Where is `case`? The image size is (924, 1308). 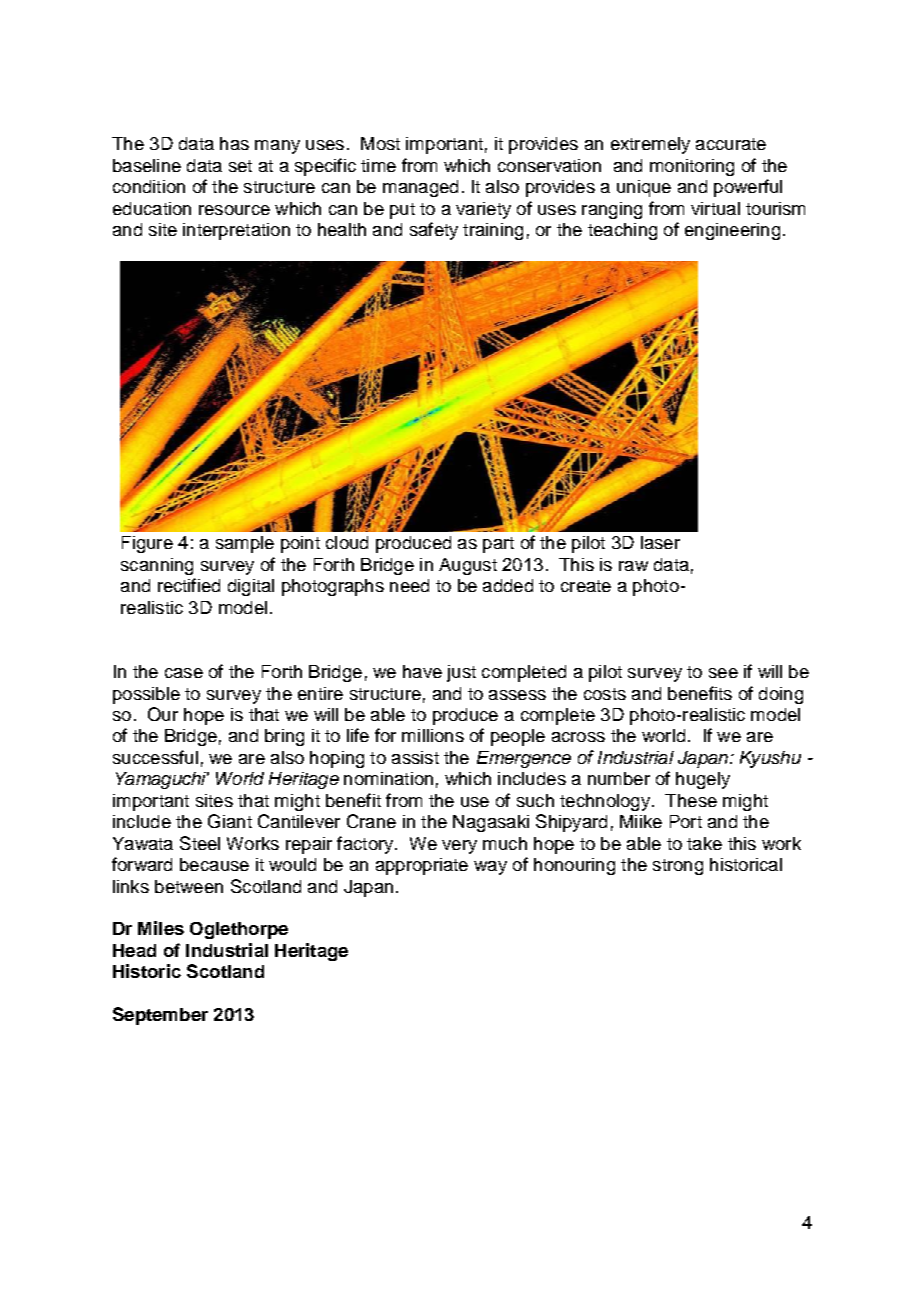 case is located at coordinates (184, 673).
